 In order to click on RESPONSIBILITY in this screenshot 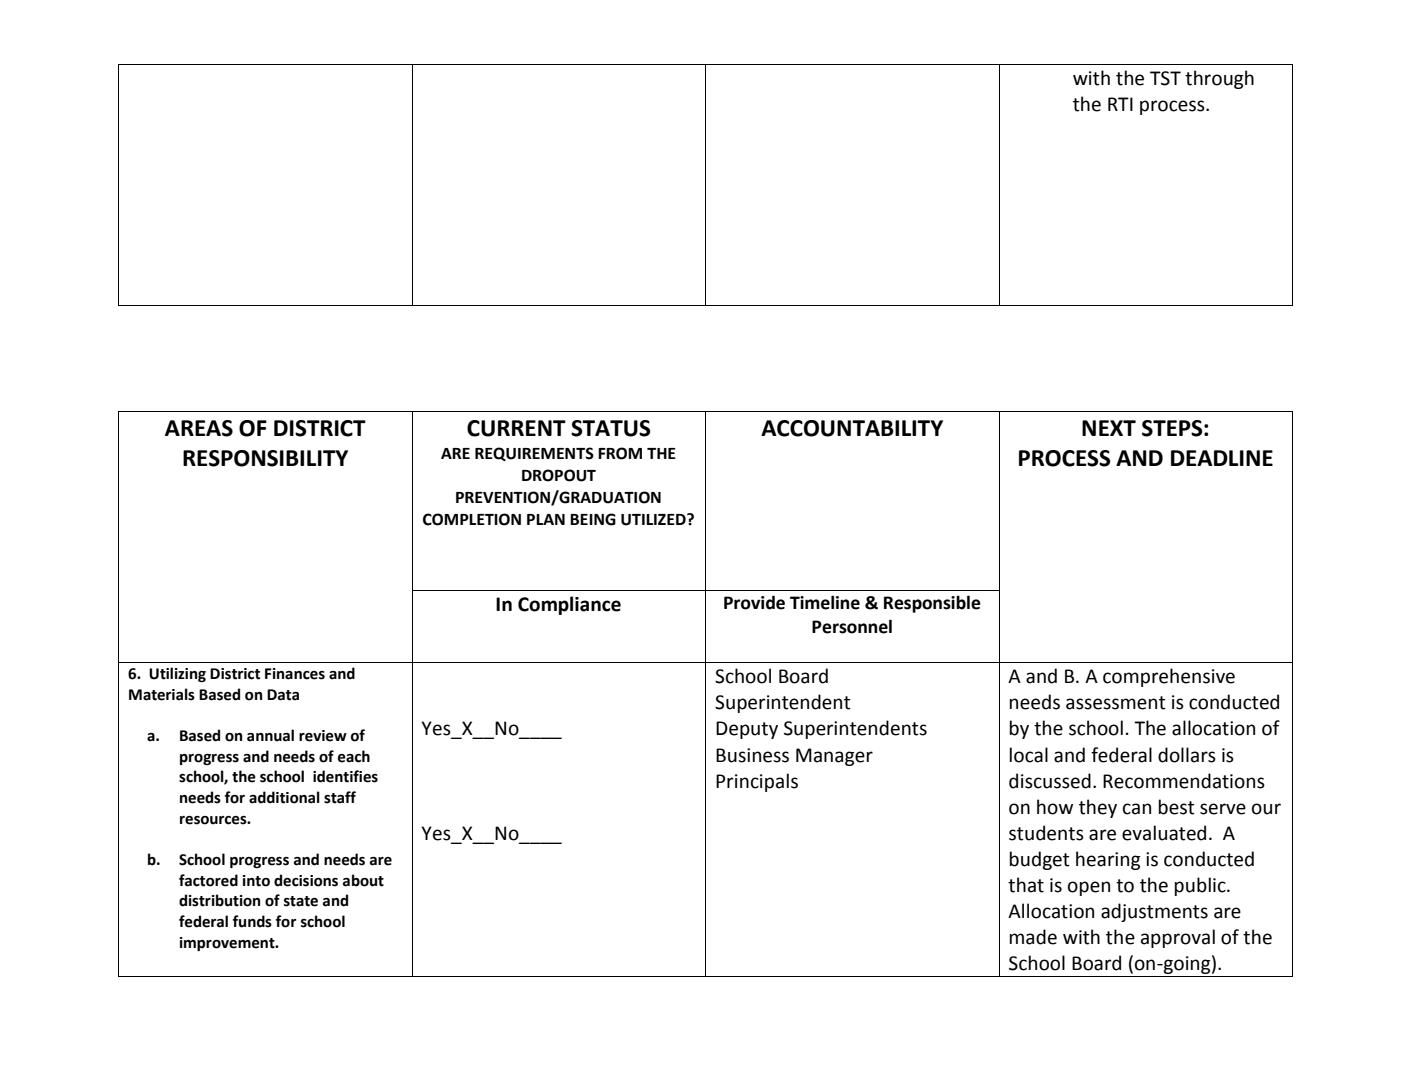, I will do `click(265, 458)`.
